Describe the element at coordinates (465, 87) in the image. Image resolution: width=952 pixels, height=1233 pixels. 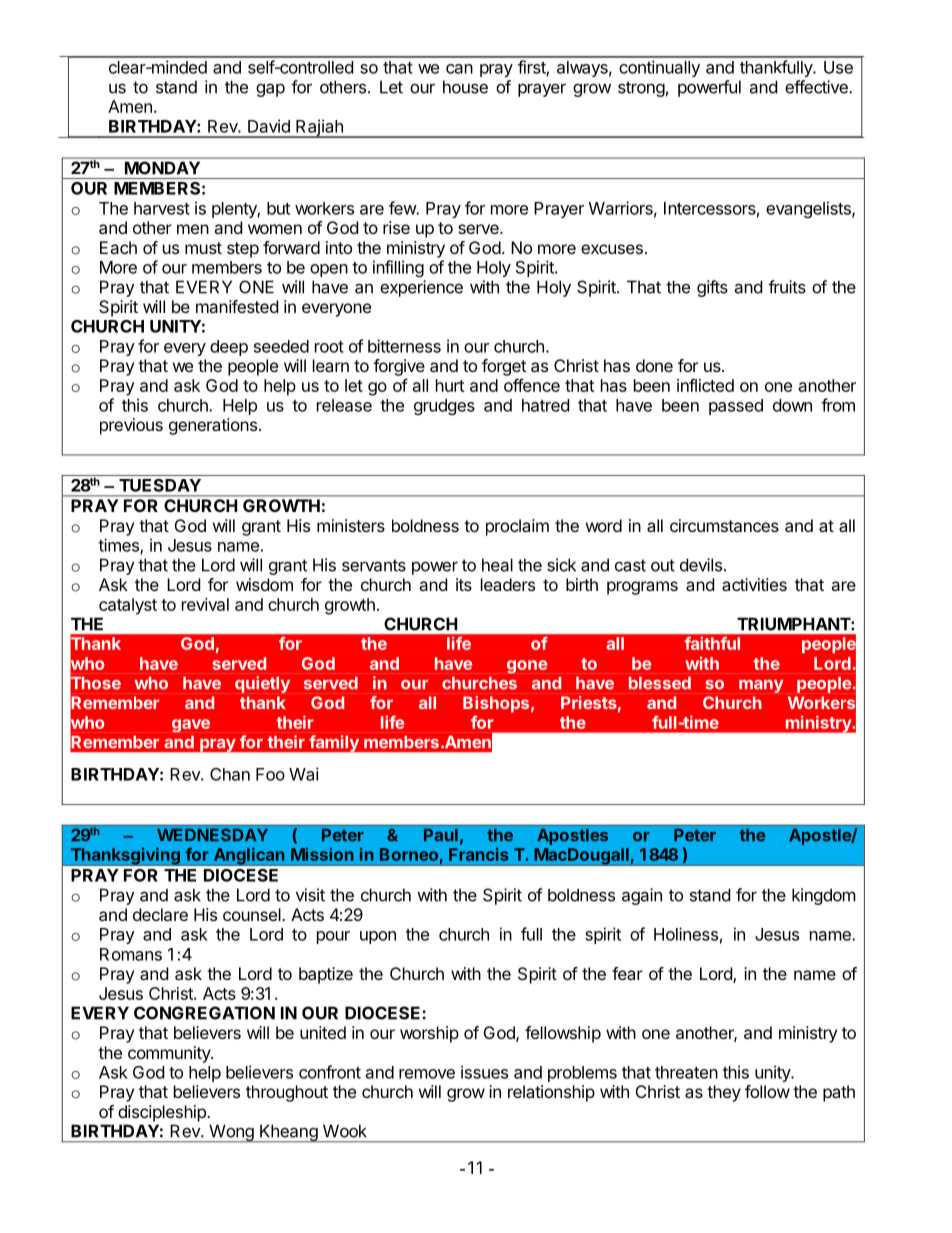
I see `house` at that location.
